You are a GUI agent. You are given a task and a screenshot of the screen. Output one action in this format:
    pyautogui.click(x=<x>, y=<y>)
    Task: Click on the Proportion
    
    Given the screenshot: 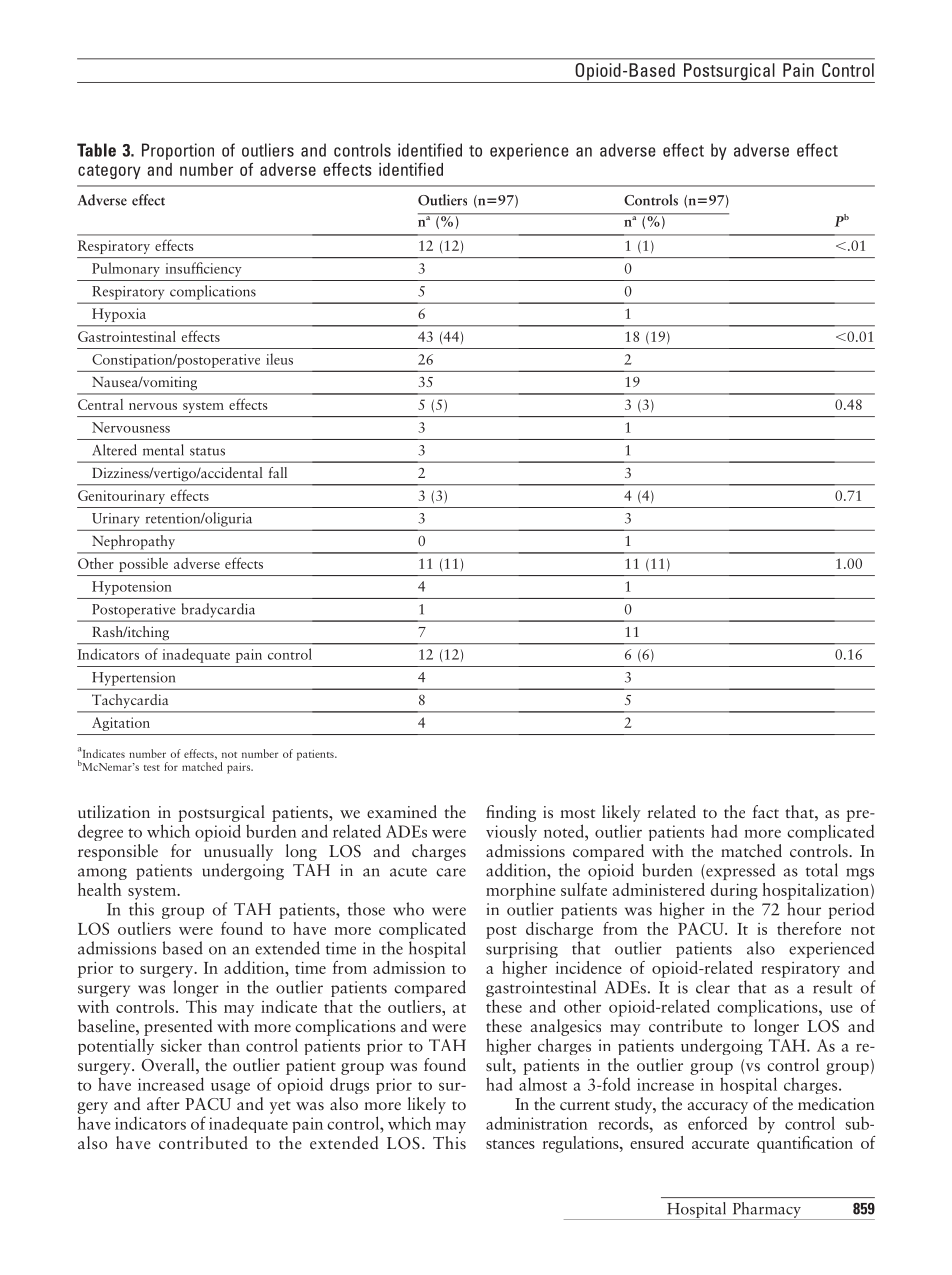 What is the action you would take?
    pyautogui.click(x=178, y=151)
